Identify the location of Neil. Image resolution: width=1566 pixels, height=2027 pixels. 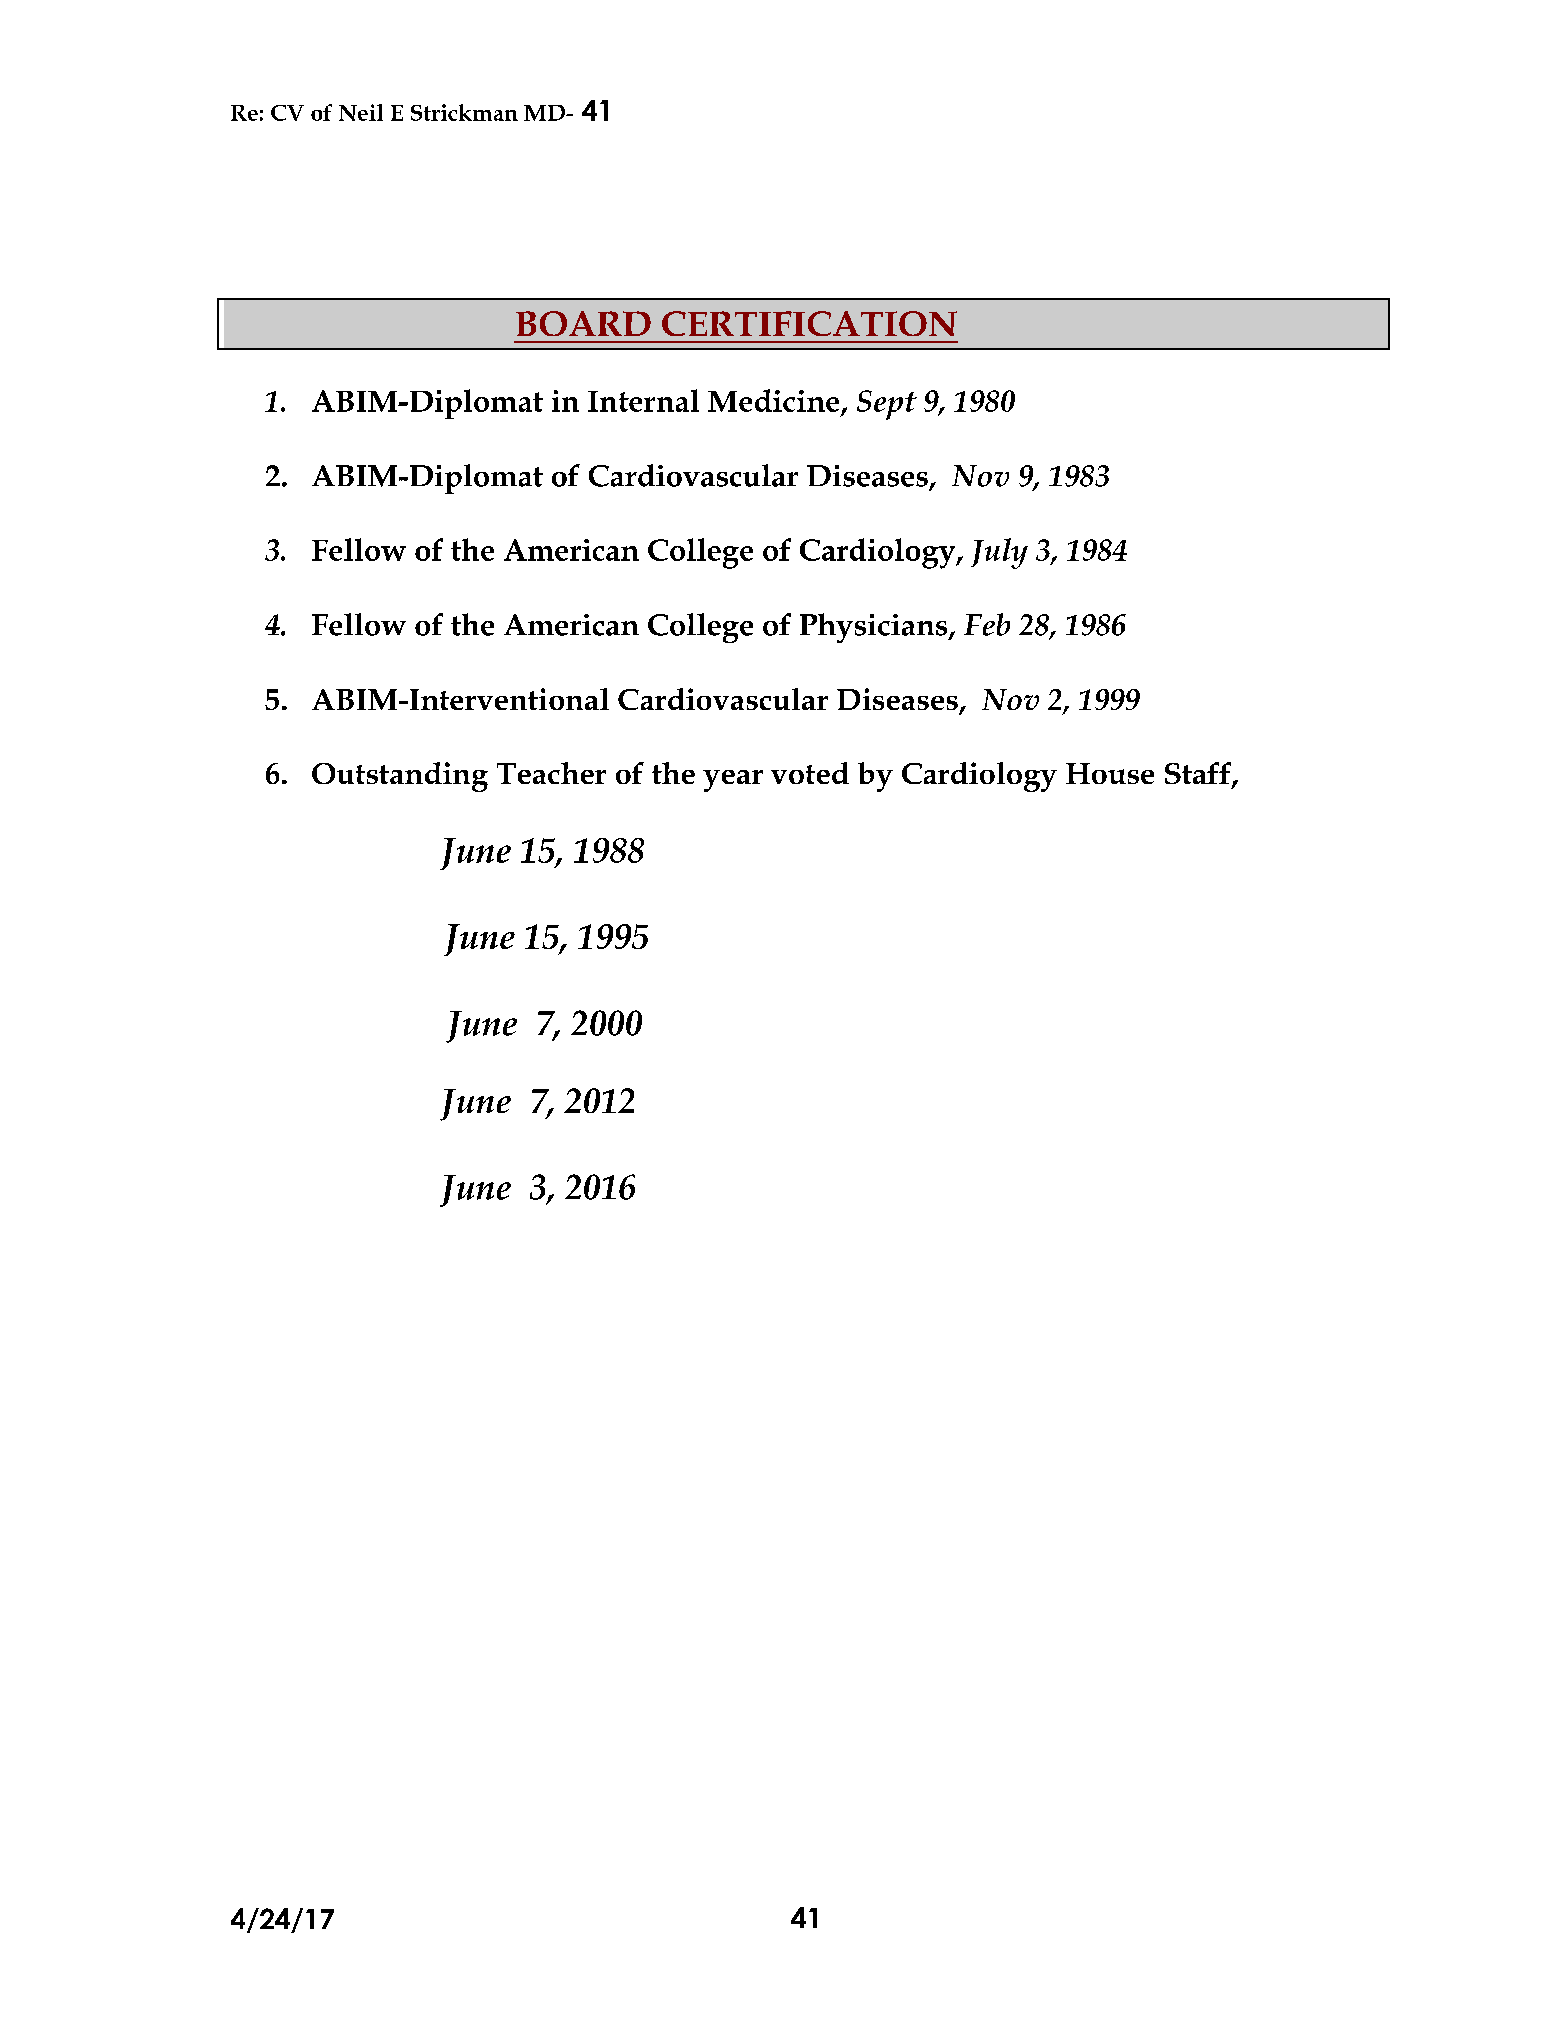
(361, 112).
